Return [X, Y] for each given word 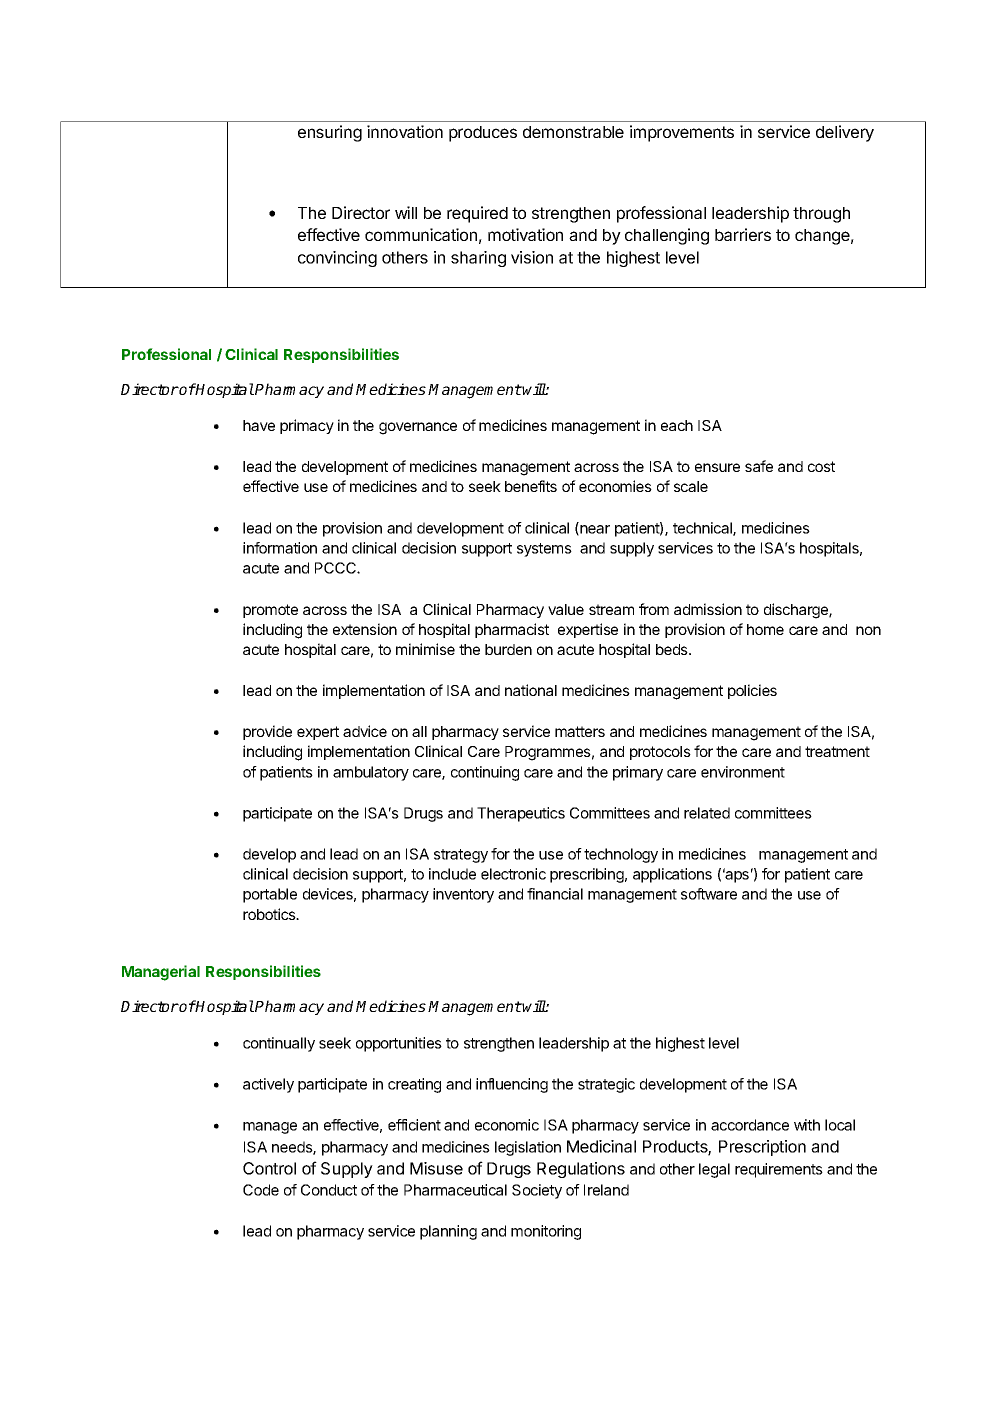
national [531, 690]
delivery [845, 133]
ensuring [330, 133]
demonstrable [573, 132]
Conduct [329, 1190]
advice [365, 731]
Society [537, 1191]
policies [752, 691]
